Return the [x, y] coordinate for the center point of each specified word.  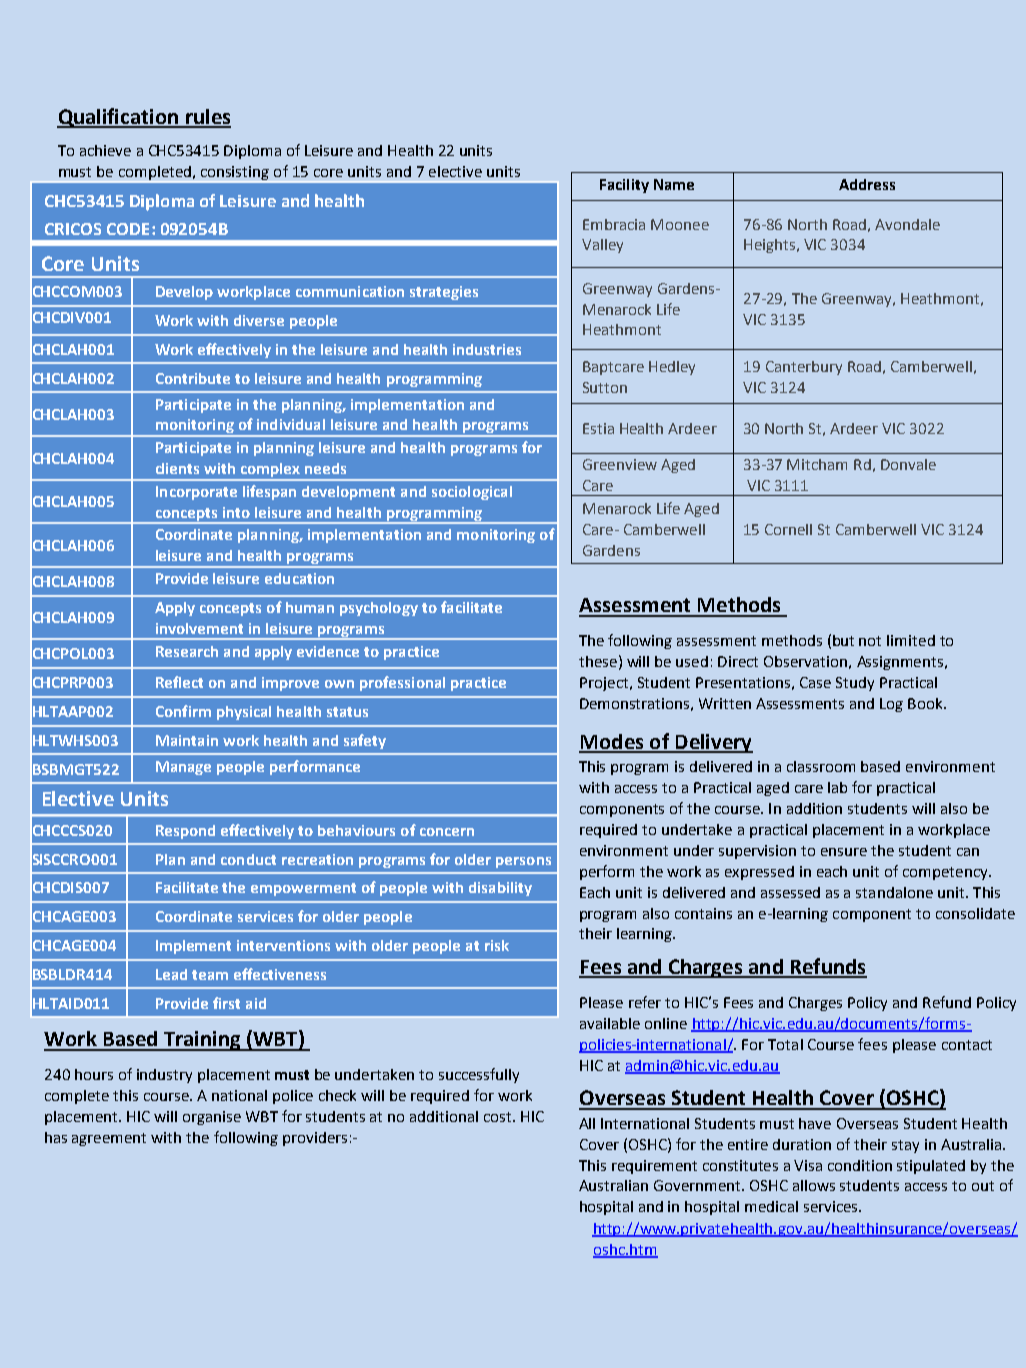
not [870, 641]
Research [187, 651]
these [598, 661]
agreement [109, 1139]
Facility [624, 186]
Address [867, 184]
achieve [105, 150]
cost [499, 1117]
